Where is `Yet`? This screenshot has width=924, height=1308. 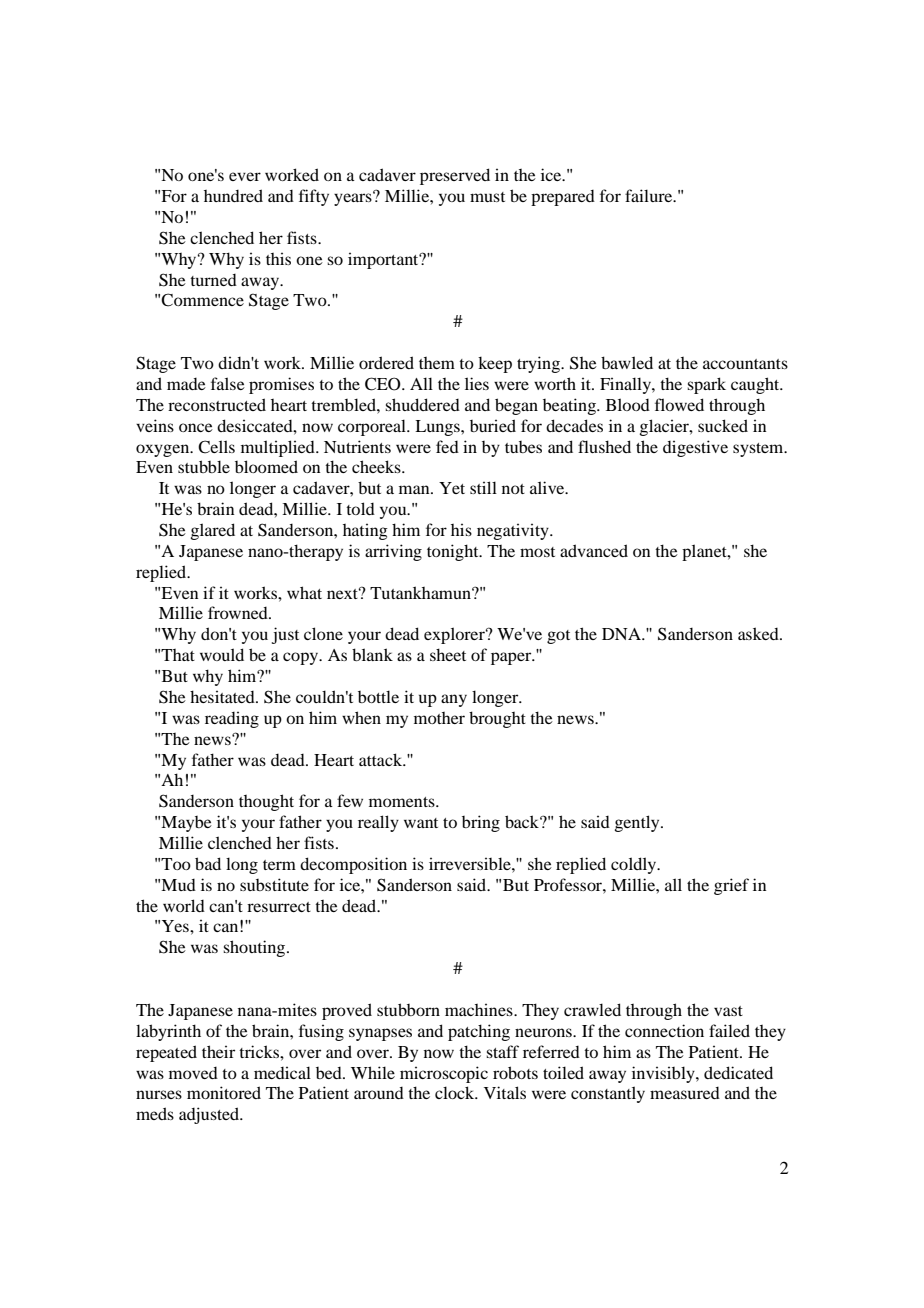 Yet is located at coordinates (452, 488).
